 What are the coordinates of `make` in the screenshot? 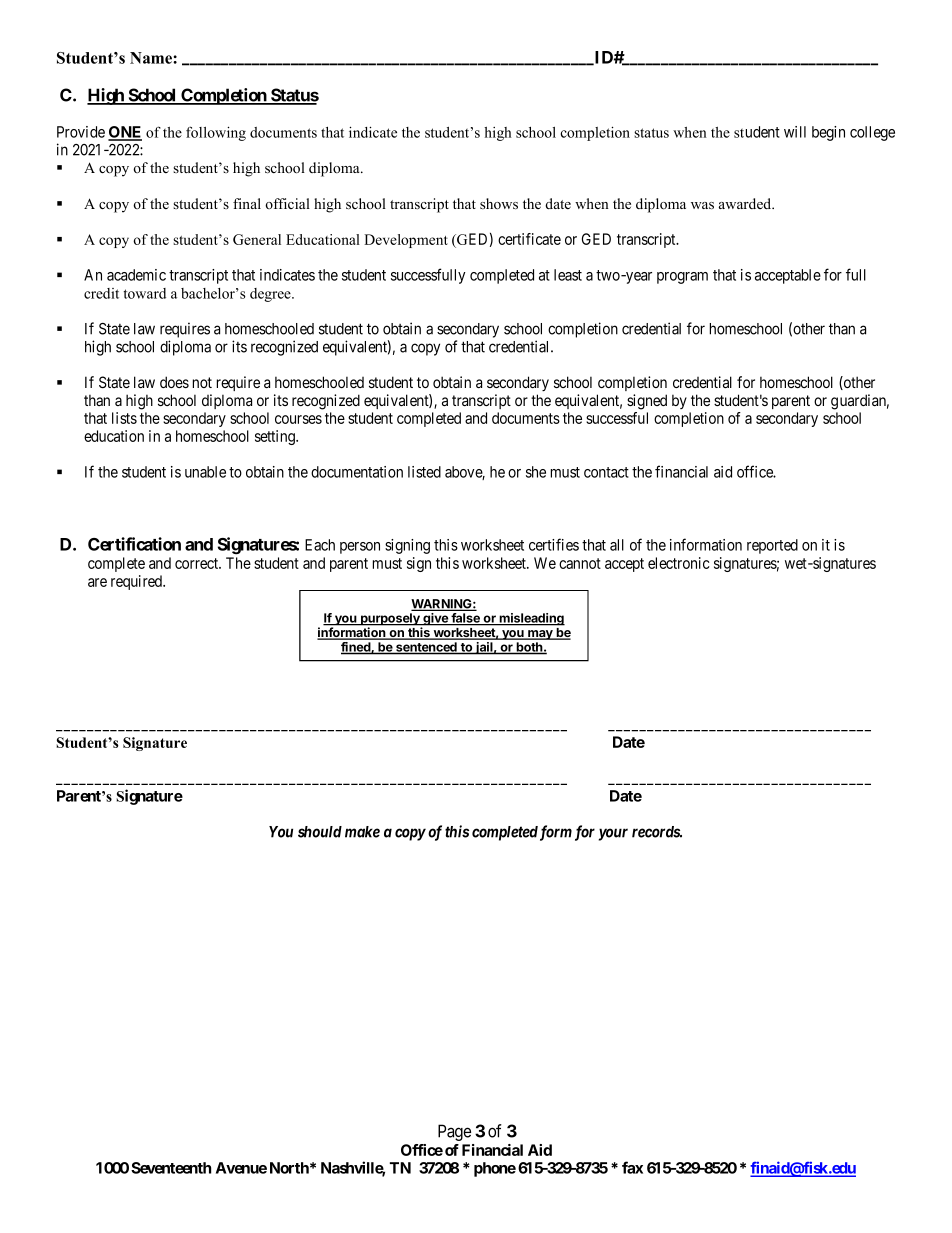 It's located at (362, 832).
